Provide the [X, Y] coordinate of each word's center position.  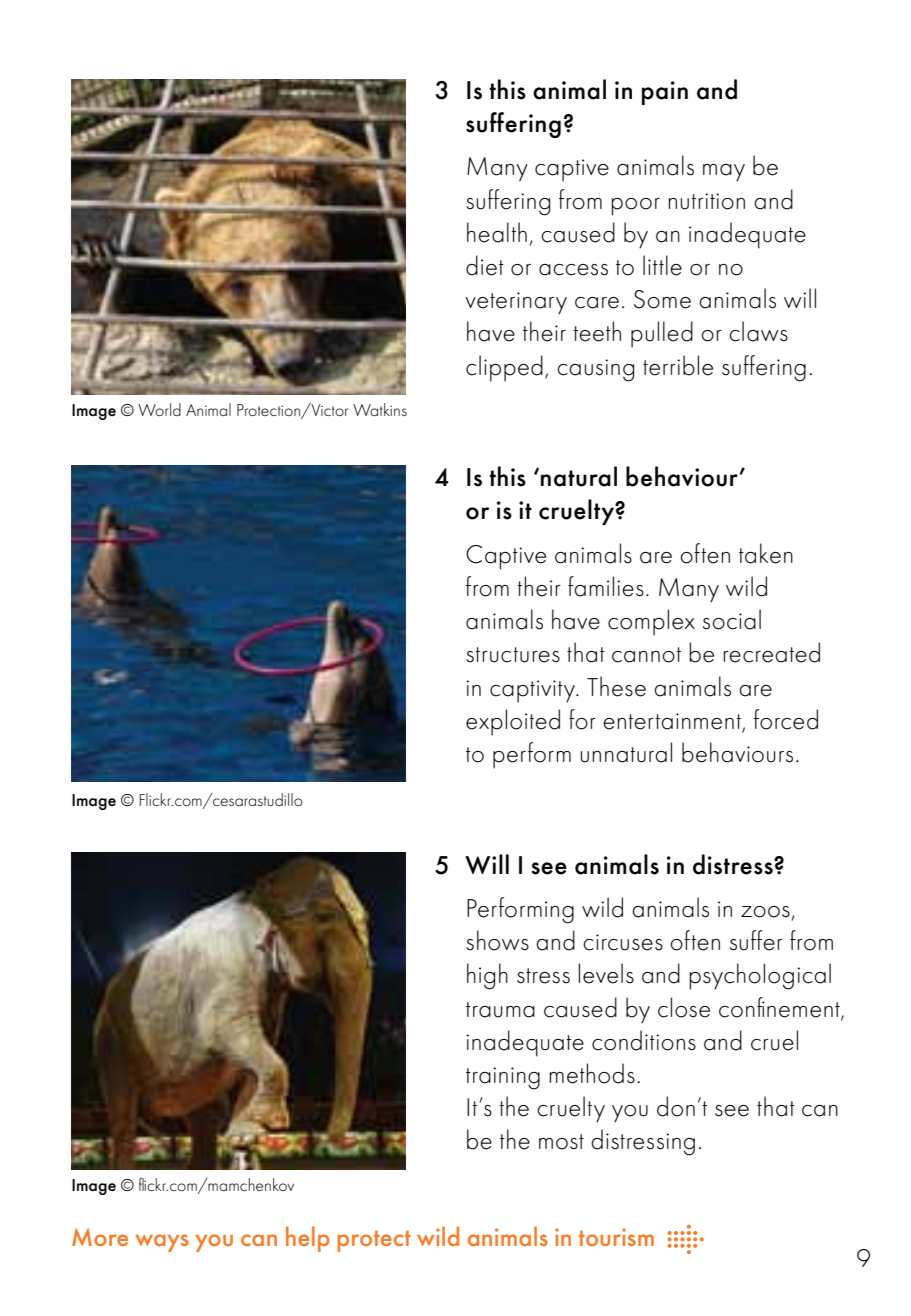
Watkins [380, 409]
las [731, 329]
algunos [504, 300]
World [159, 409]
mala [489, 212]
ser [605, 1135]
